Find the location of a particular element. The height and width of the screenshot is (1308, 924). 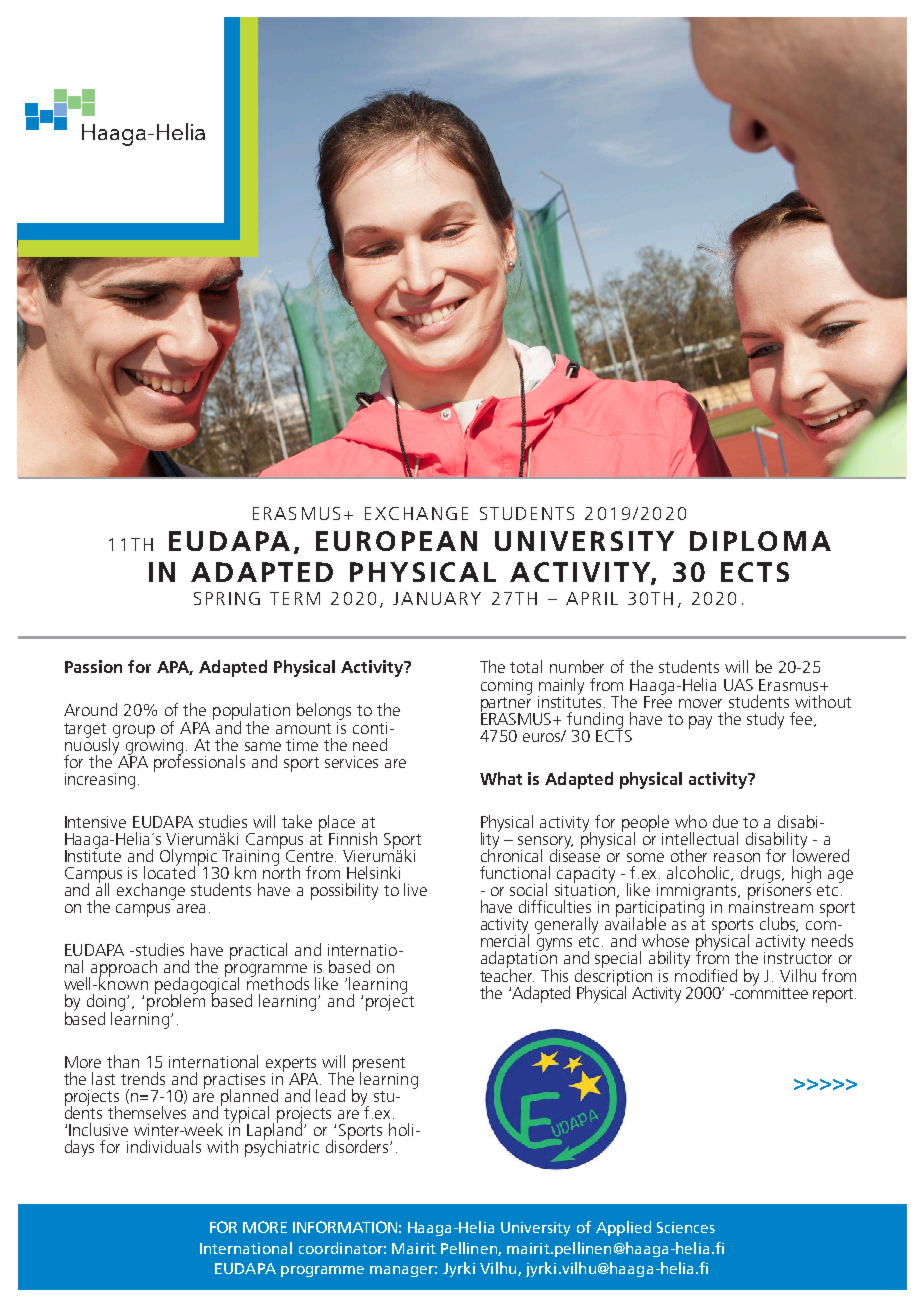

individuals is located at coordinates (164, 1146).
